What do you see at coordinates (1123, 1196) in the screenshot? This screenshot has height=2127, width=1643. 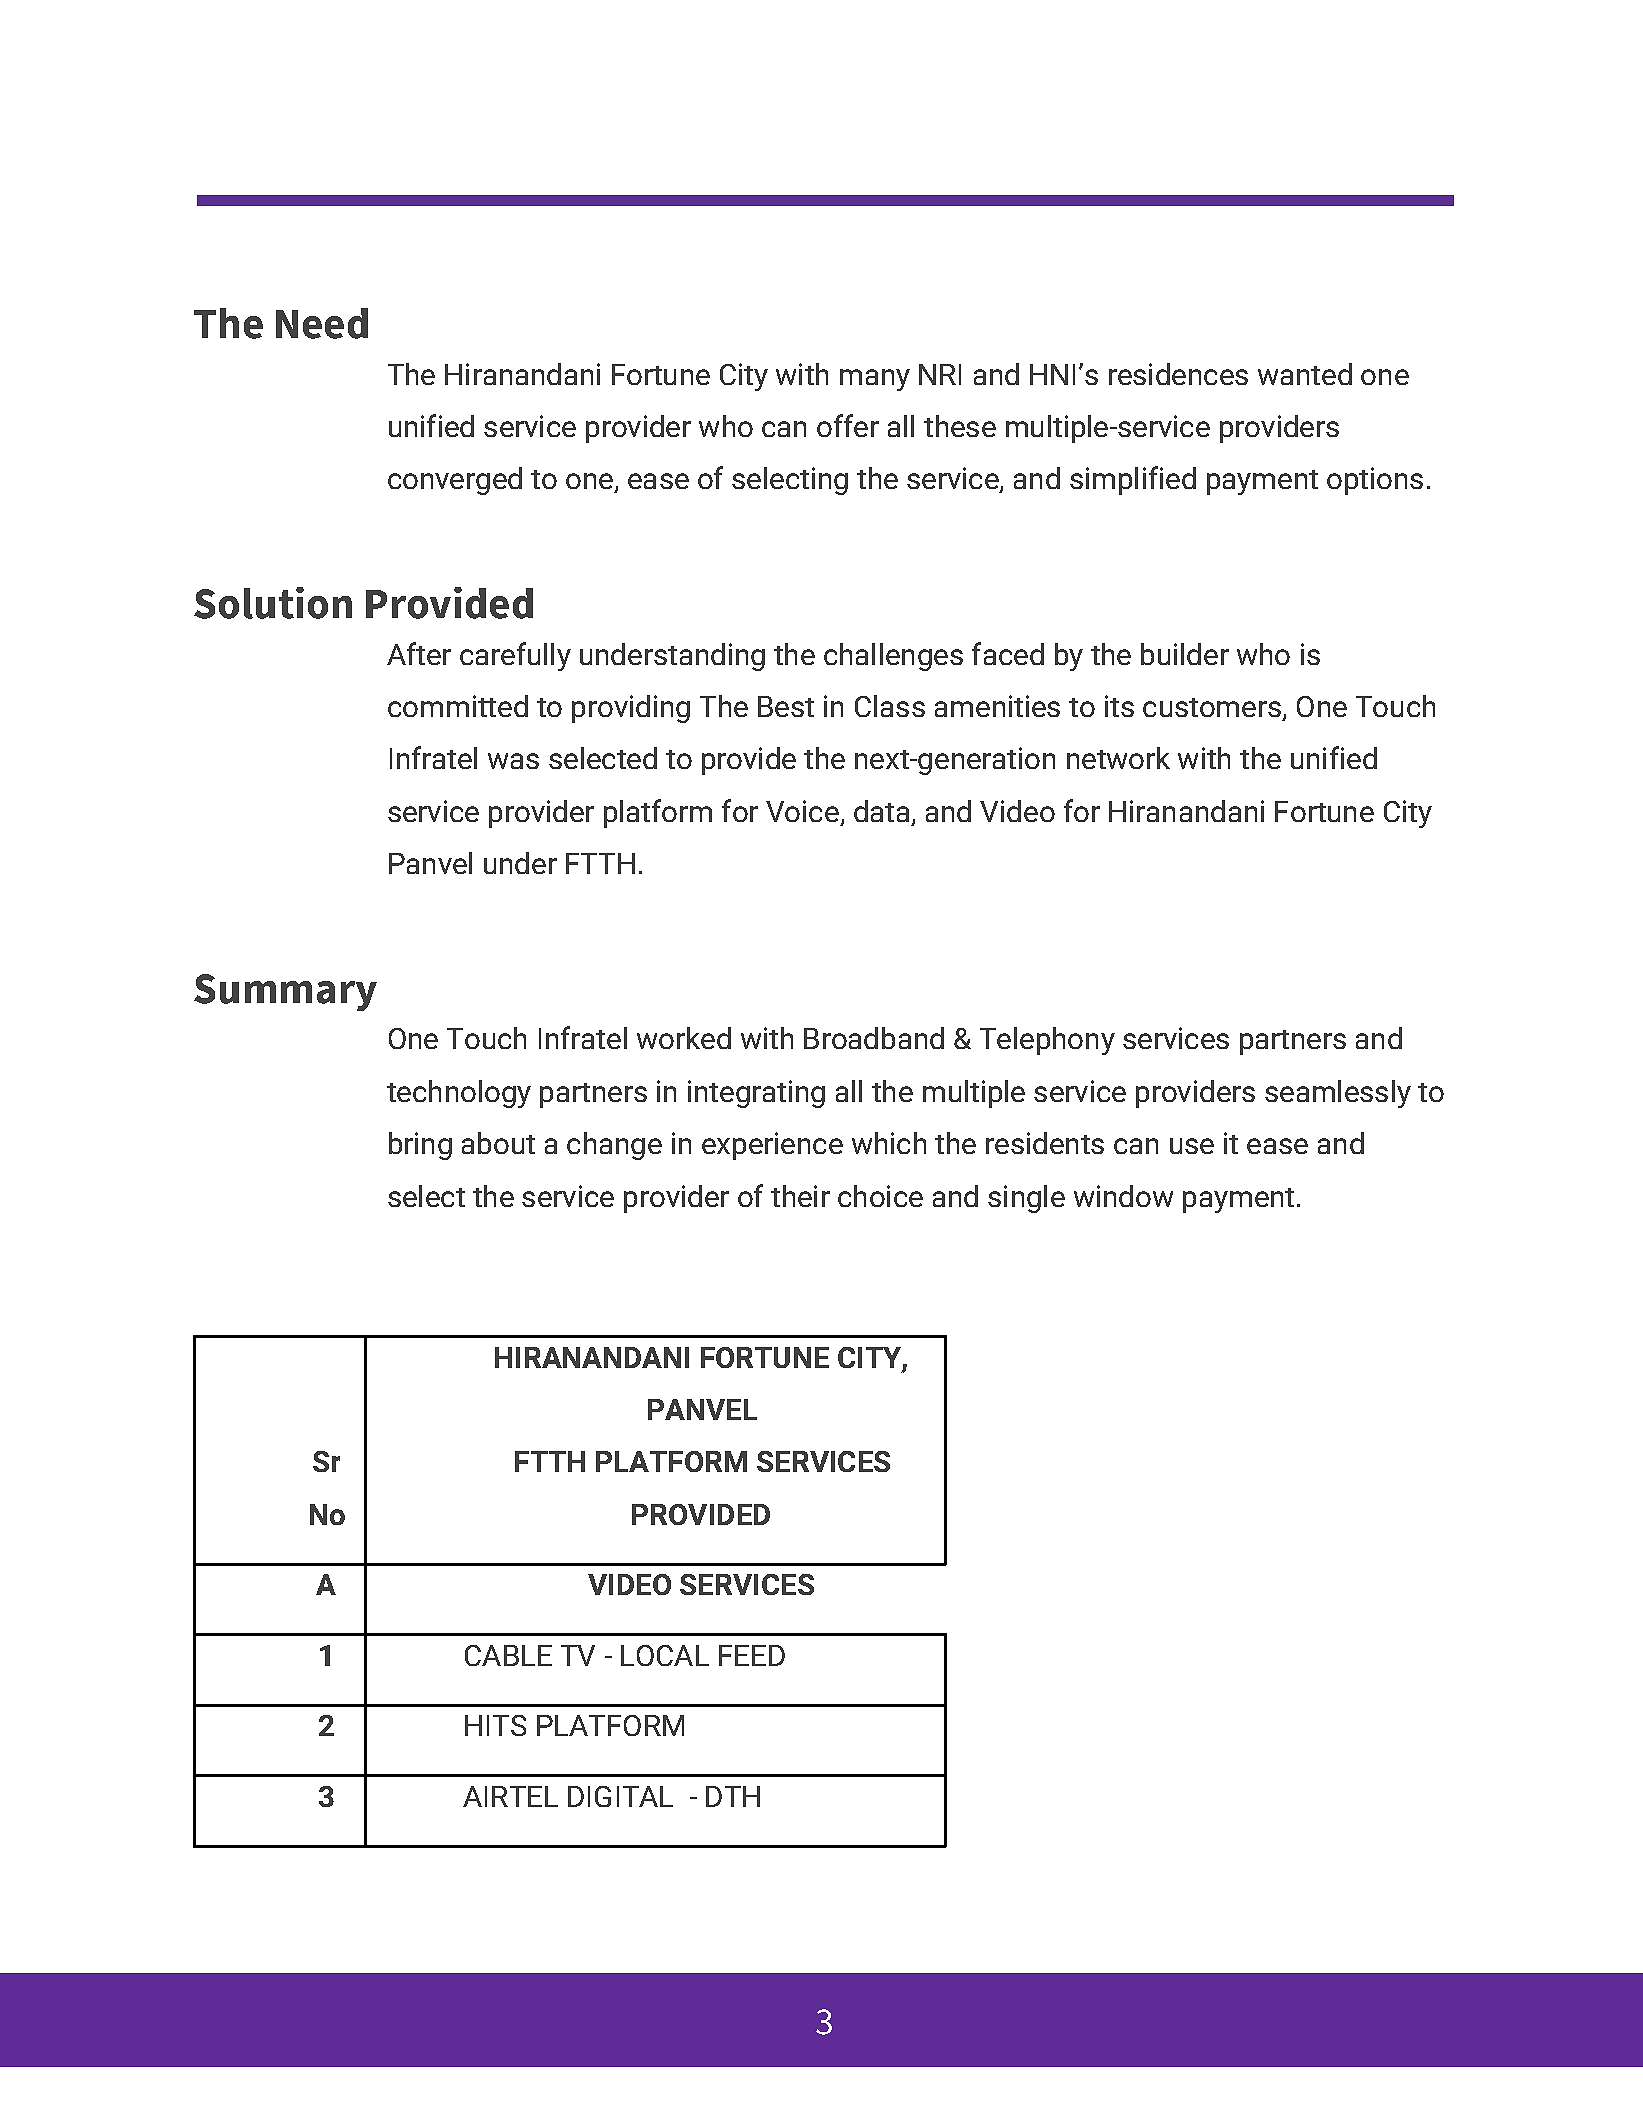 I see `window` at bounding box center [1123, 1196].
